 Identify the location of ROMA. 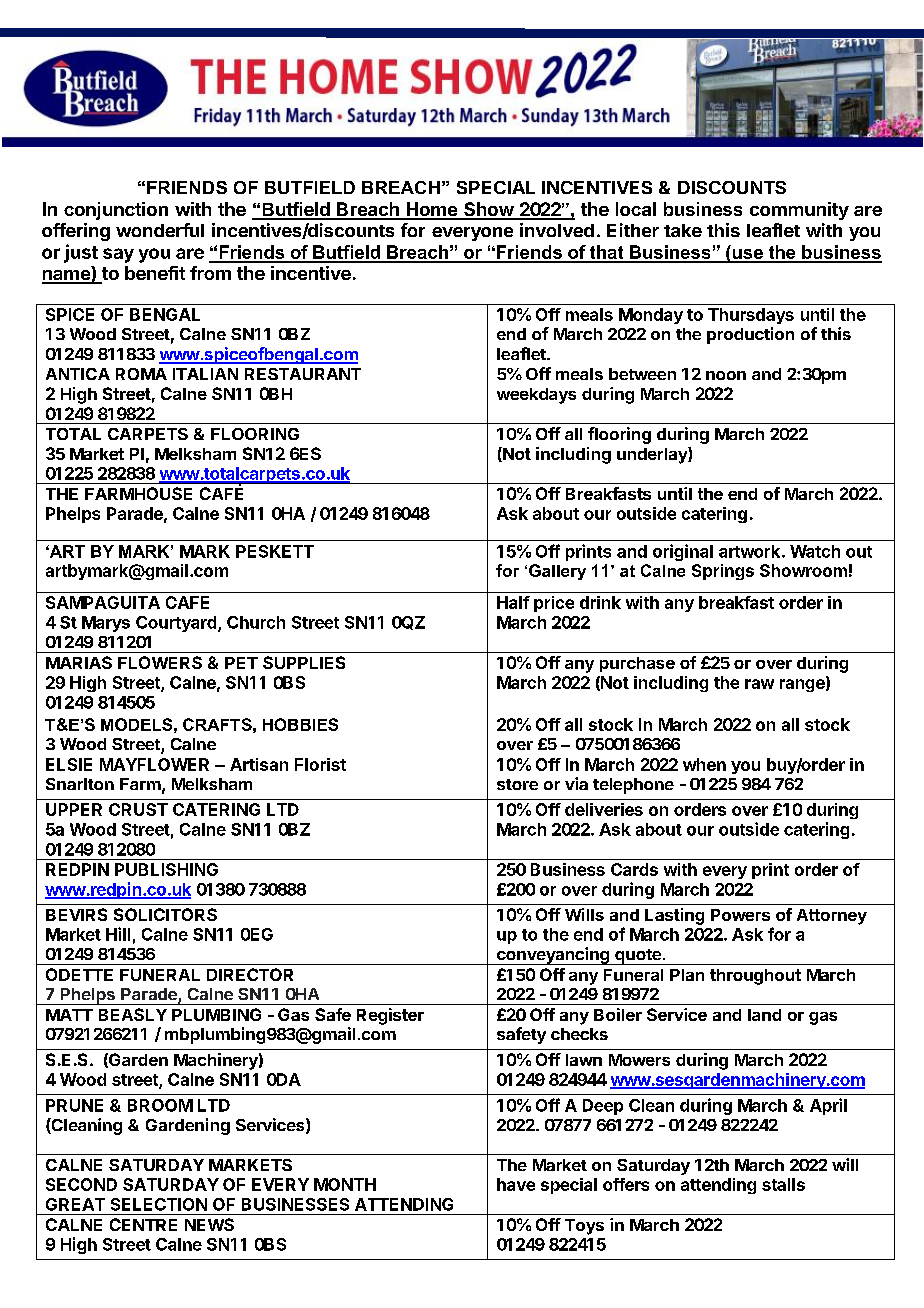
(141, 374).
